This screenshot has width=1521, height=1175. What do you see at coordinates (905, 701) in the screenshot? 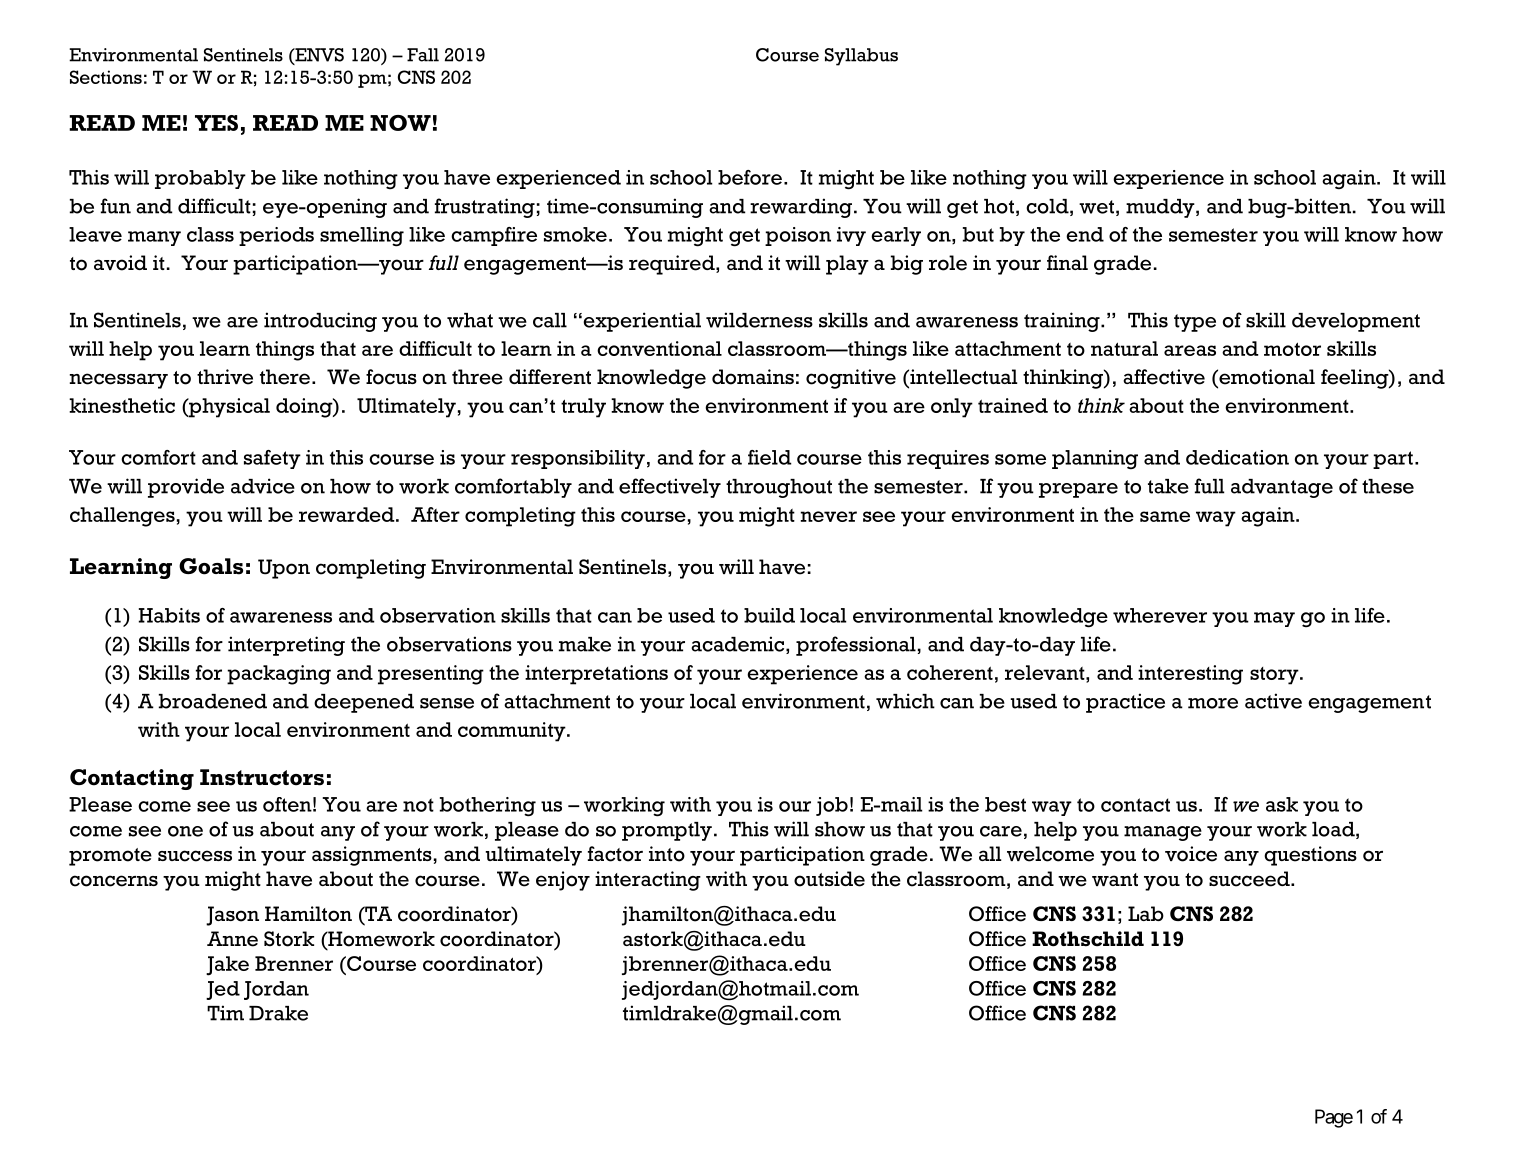
I see `which` at bounding box center [905, 701].
